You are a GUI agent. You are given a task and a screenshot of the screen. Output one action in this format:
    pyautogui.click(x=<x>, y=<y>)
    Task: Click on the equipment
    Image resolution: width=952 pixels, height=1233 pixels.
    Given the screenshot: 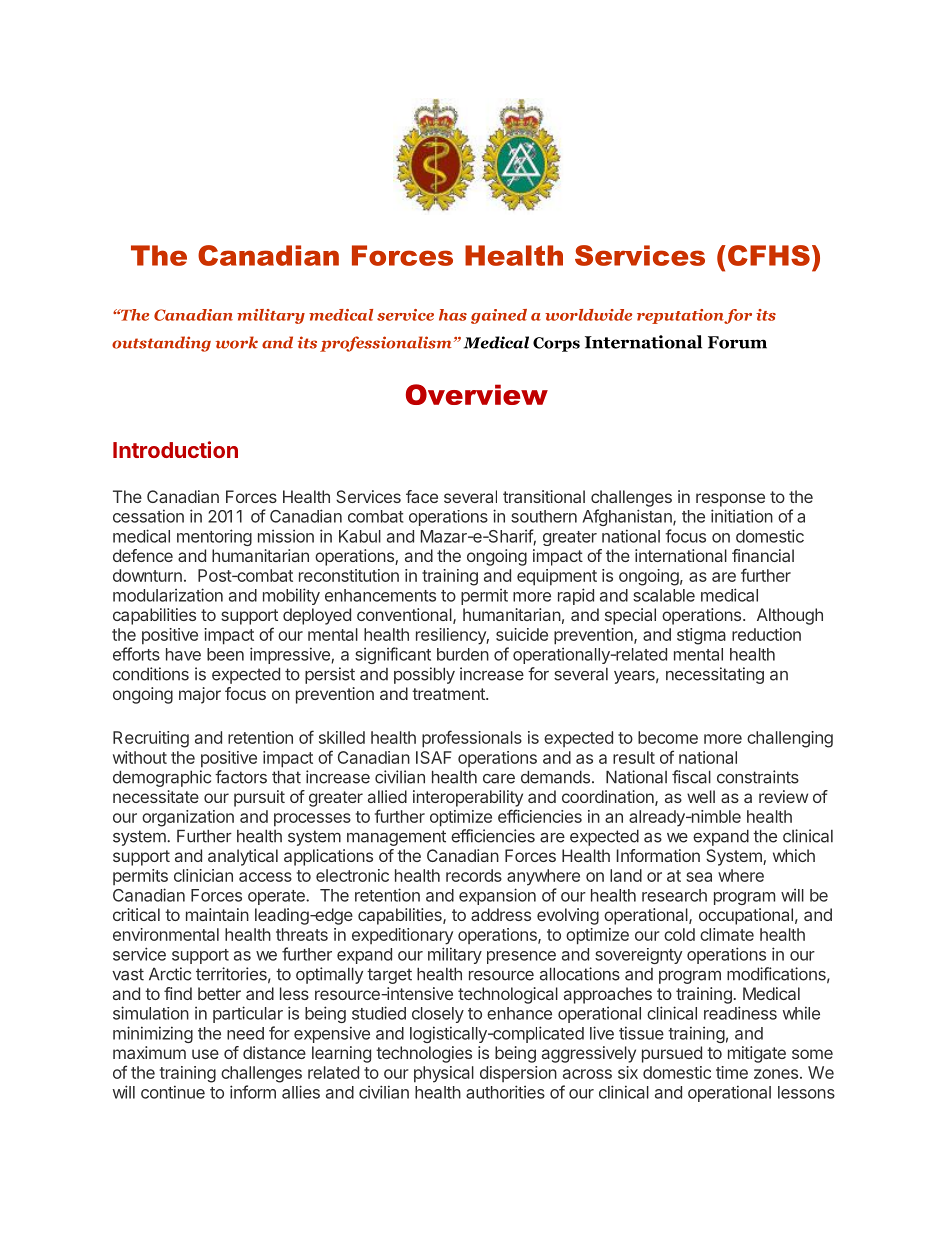 What is the action you would take?
    pyautogui.click(x=557, y=577)
